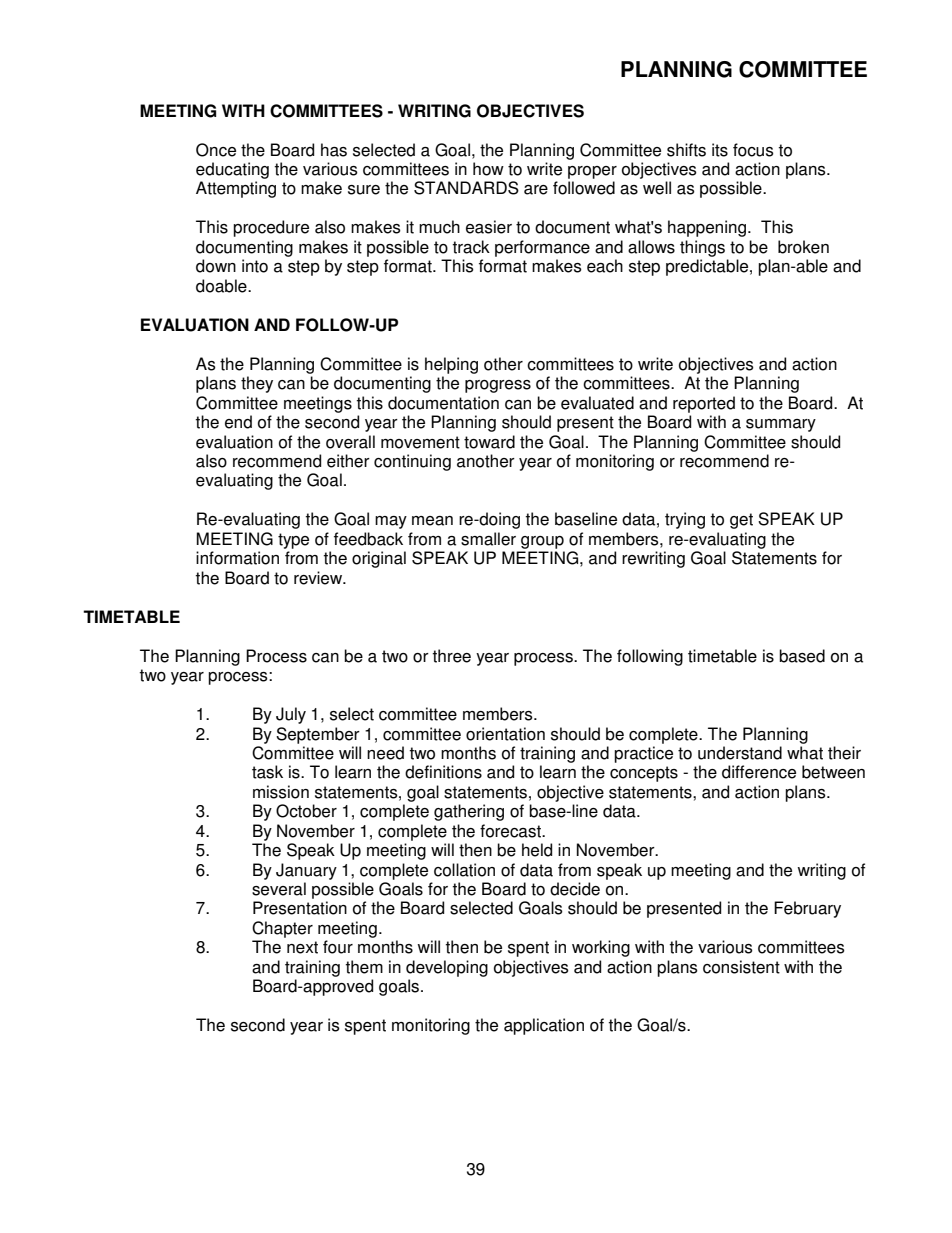  I want to click on are, so click(536, 190).
